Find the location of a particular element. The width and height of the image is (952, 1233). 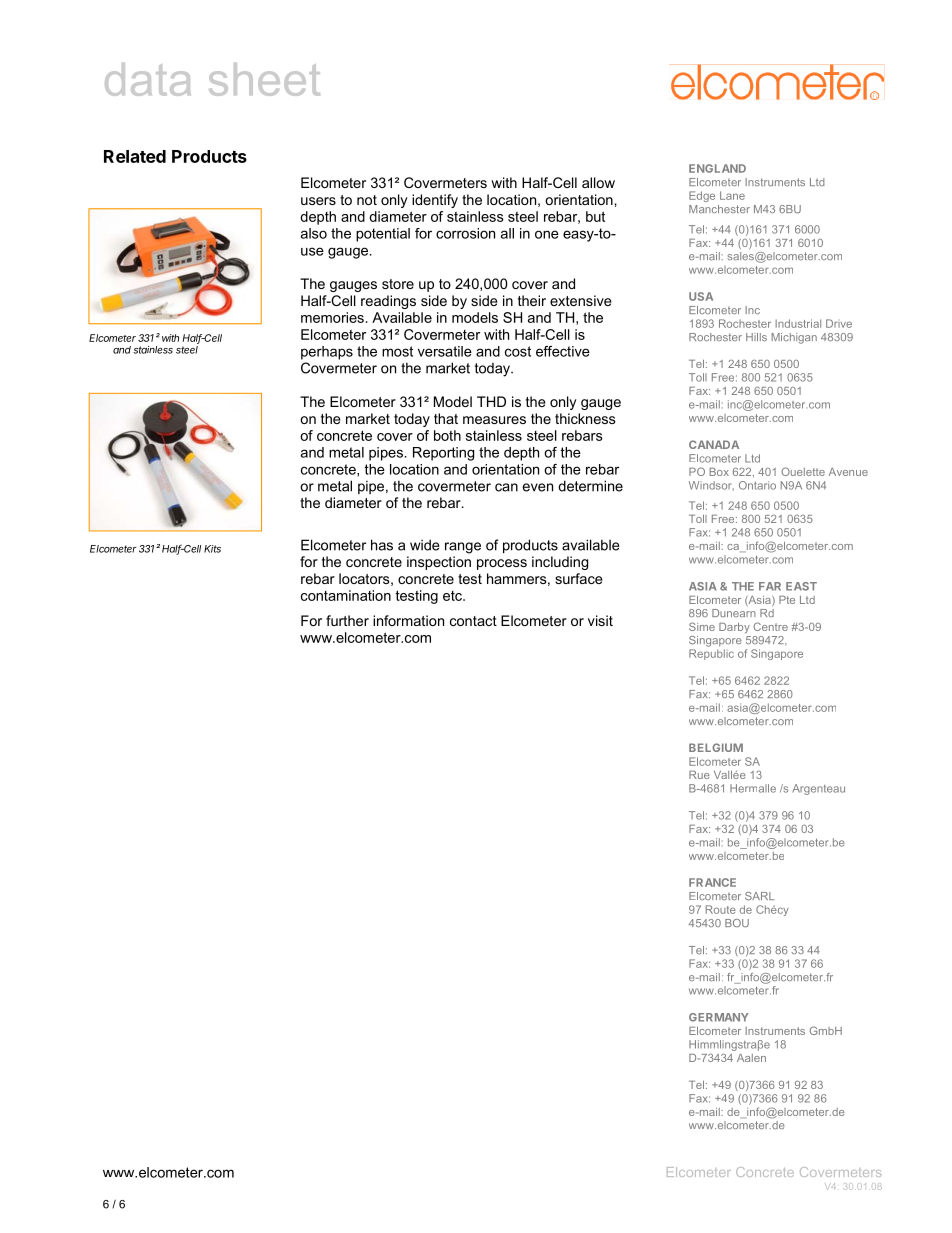

process is located at coordinates (502, 564).
